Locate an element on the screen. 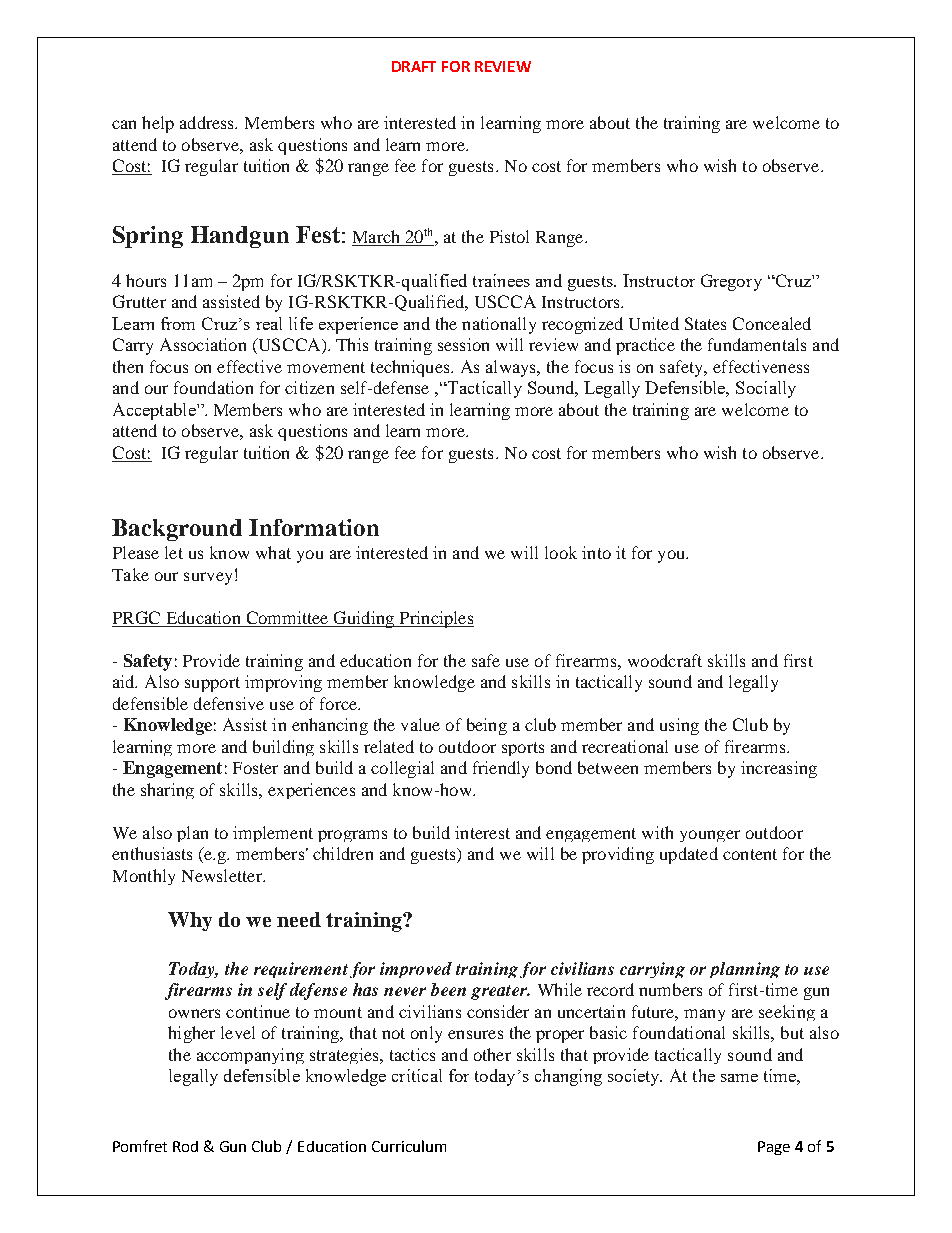 Image resolution: width=952 pixels, height=1233 pixels. session is located at coordinates (463, 344).
